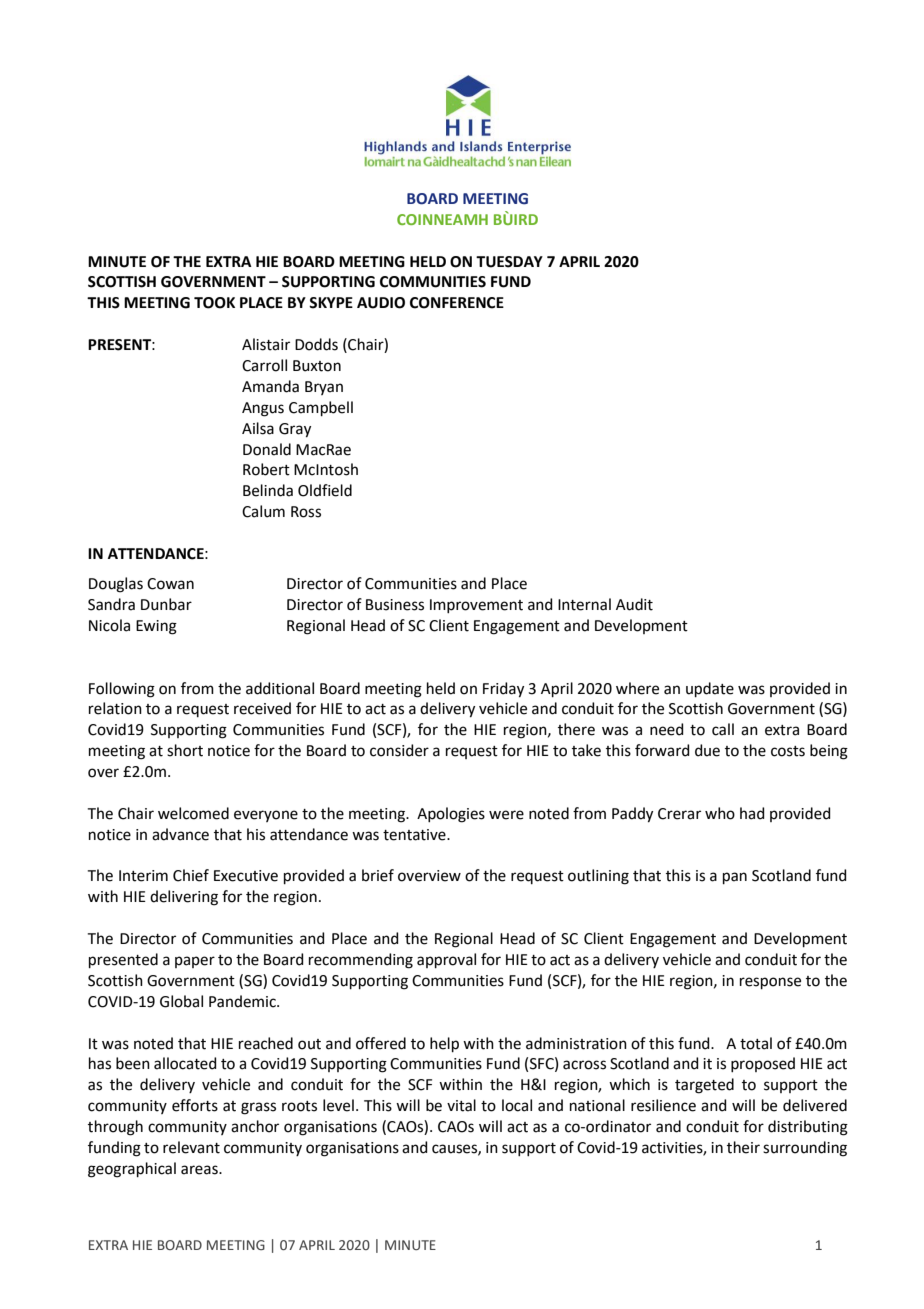 The image size is (924, 1309). What do you see at coordinates (723, 729) in the page?
I see `call` at bounding box center [723, 729].
